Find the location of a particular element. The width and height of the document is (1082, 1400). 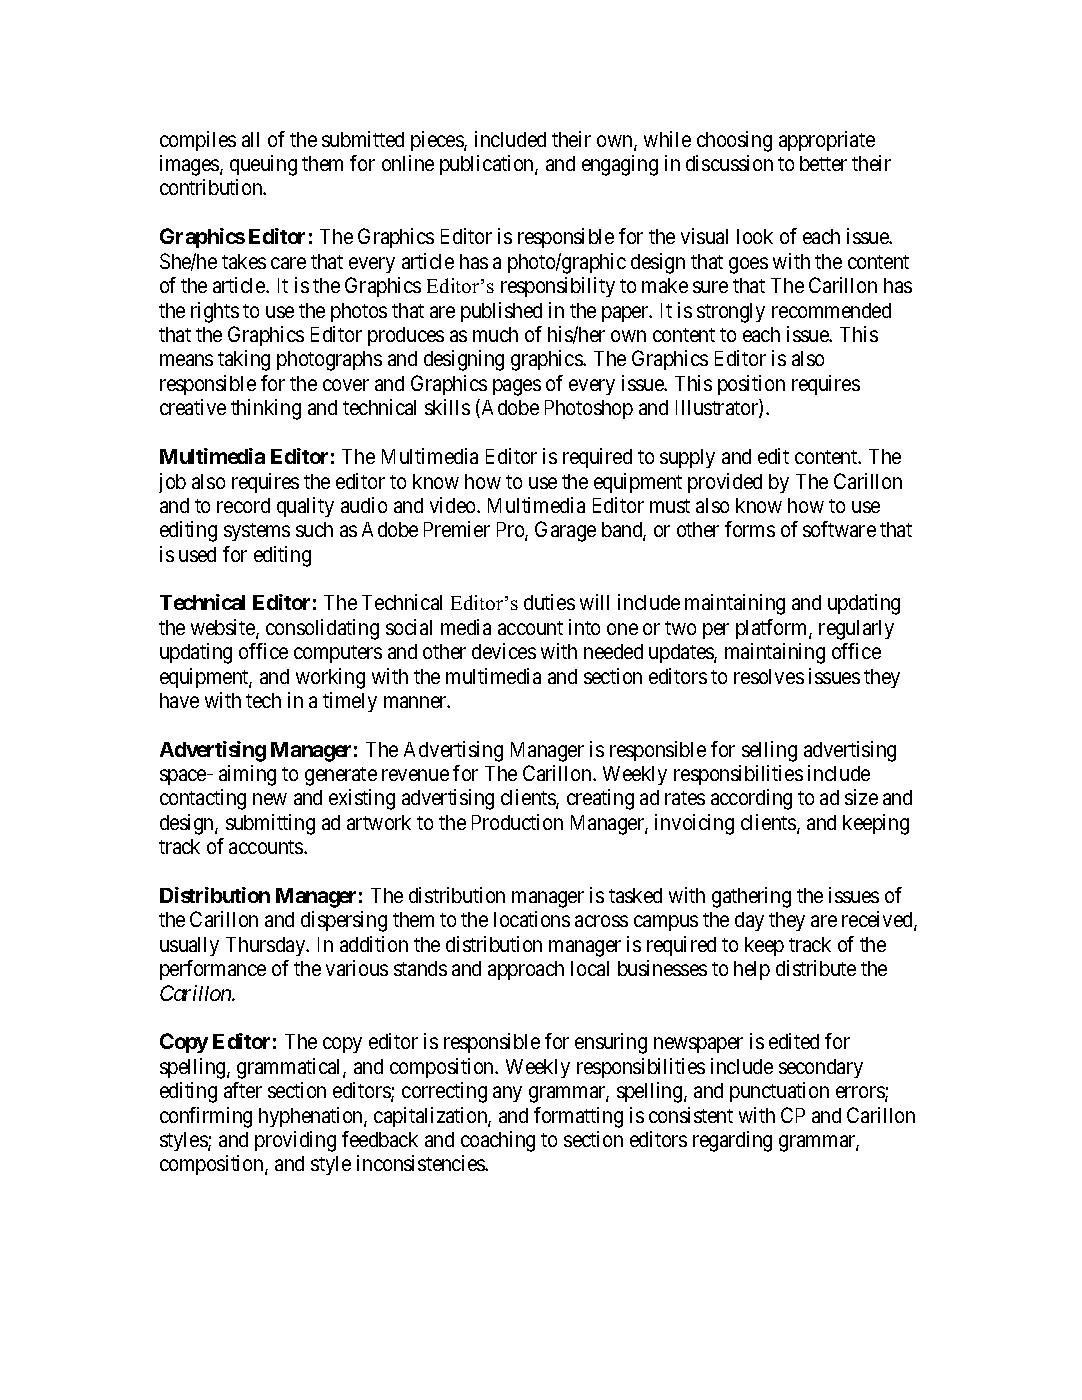

thinking is located at coordinates (266, 409).
